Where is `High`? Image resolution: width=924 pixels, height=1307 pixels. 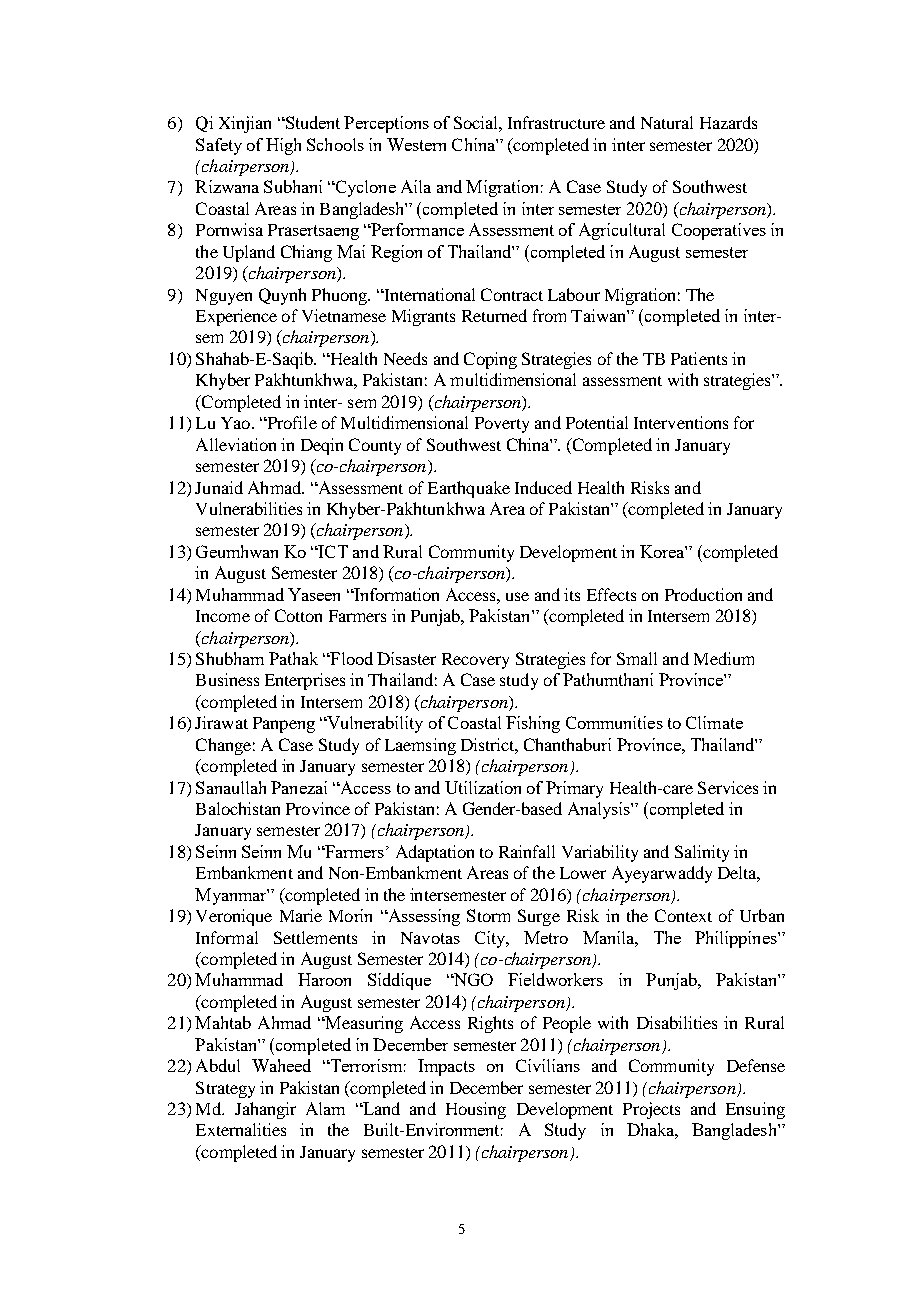
High is located at coordinates (283, 146).
